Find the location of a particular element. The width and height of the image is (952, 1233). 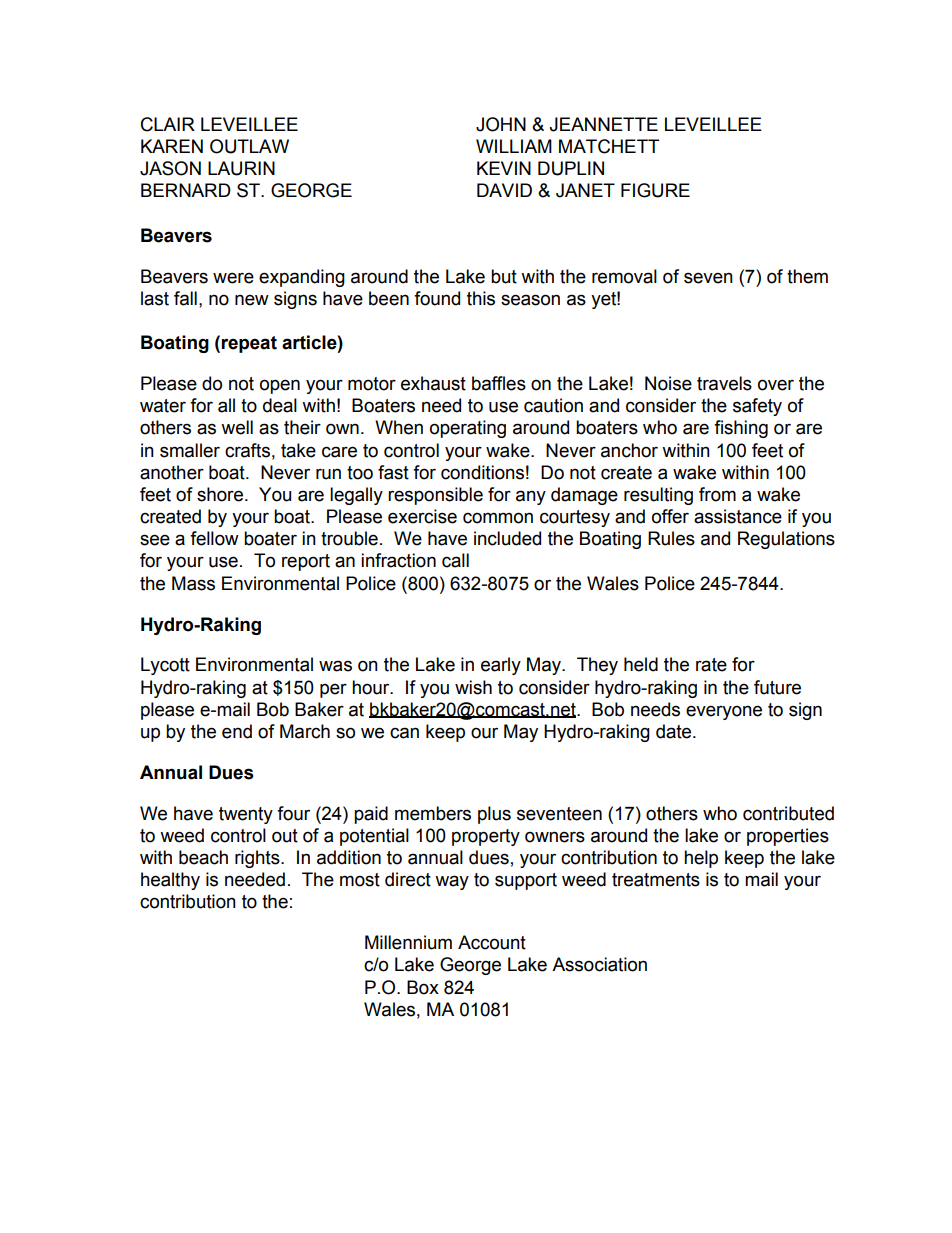

assistance is located at coordinates (738, 516).
